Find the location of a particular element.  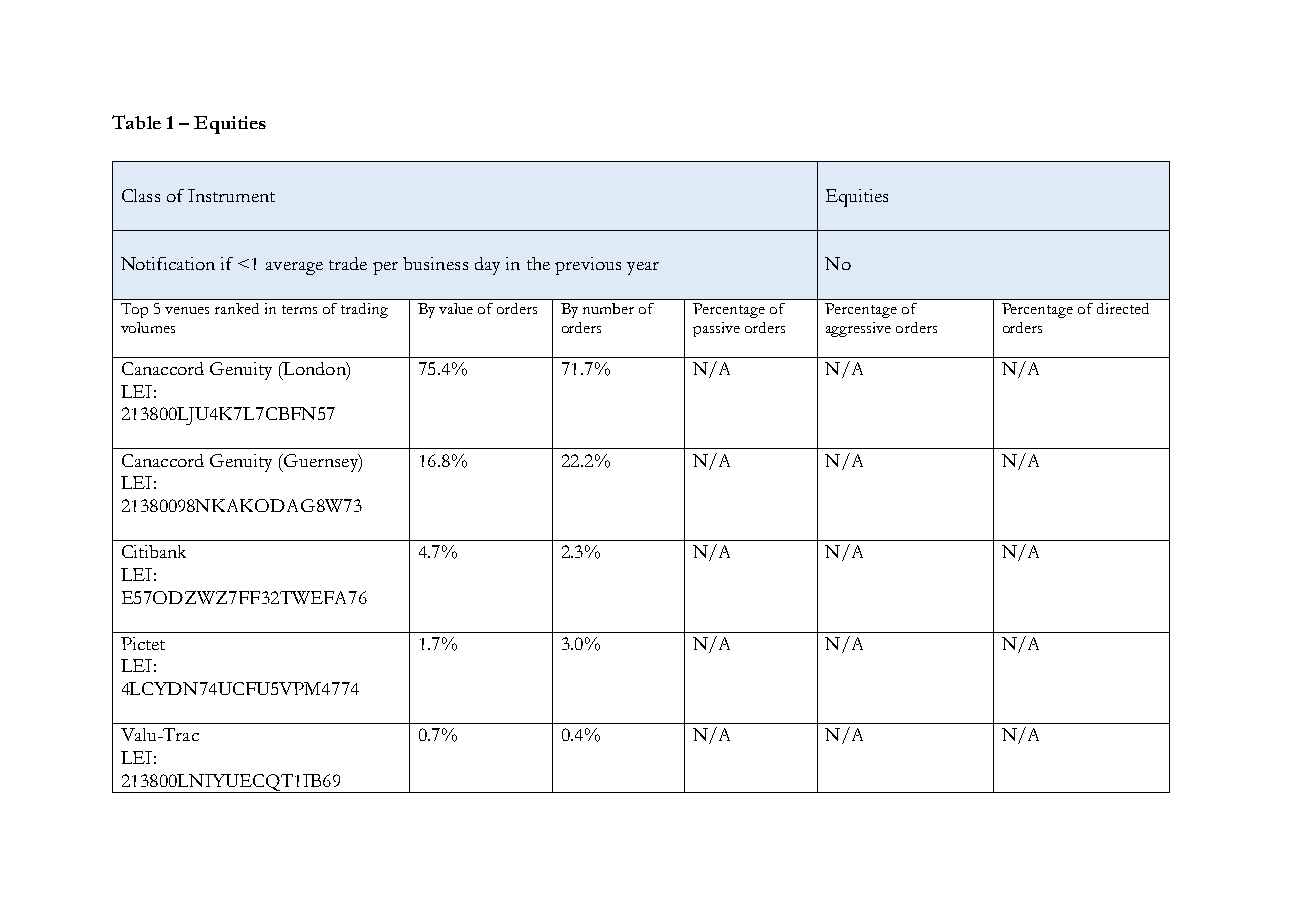

Citibank is located at coordinates (154, 551).
